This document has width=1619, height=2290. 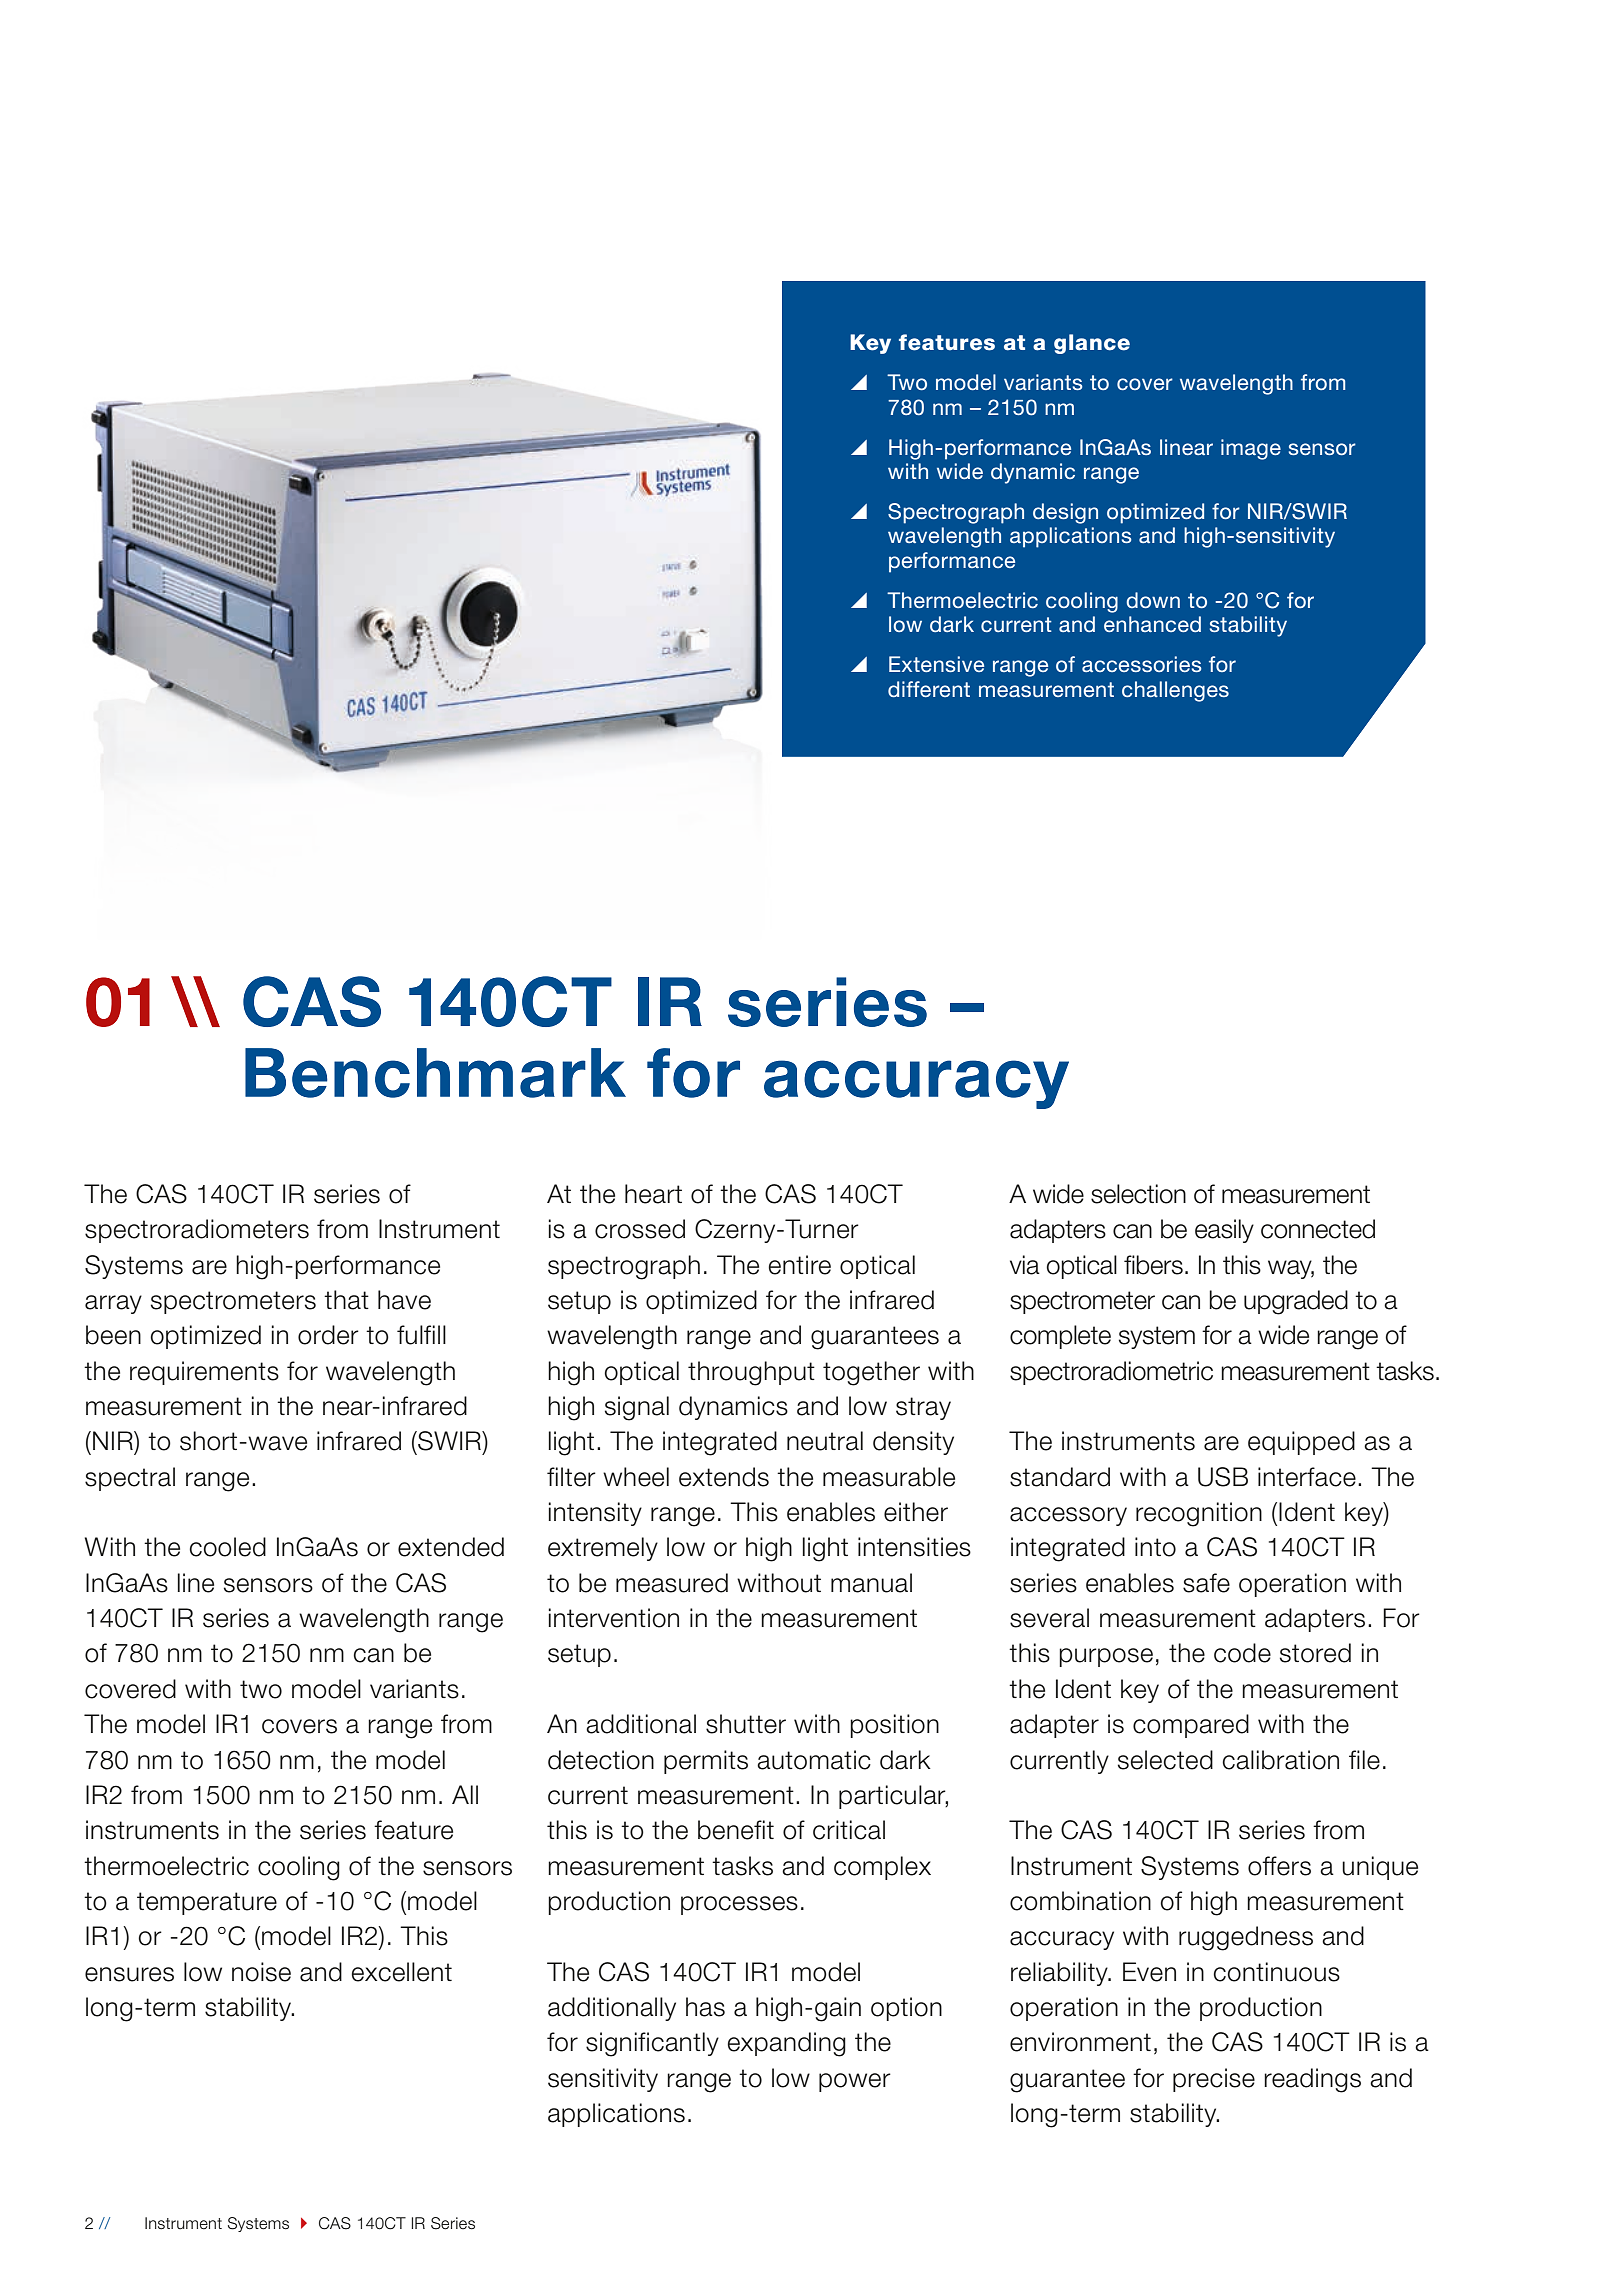 What do you see at coordinates (799, 1265) in the document?
I see `entire` at bounding box center [799, 1265].
